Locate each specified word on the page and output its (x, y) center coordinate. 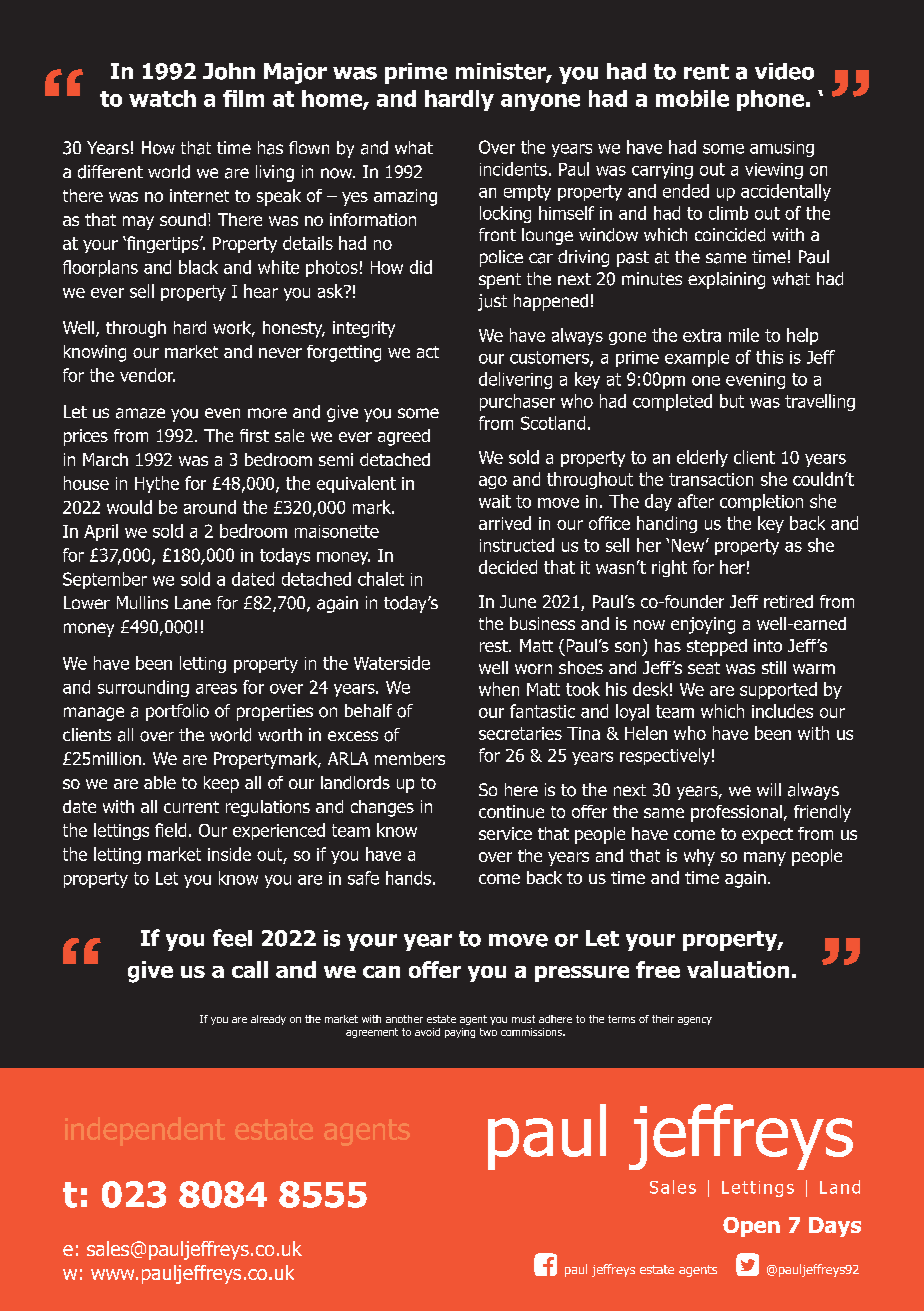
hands (408, 878)
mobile (692, 98)
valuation (738, 969)
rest (495, 646)
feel (232, 938)
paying (460, 1033)
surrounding (143, 688)
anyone (540, 102)
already (268, 1020)
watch (162, 98)
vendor (147, 375)
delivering (515, 380)
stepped (717, 647)
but (732, 401)
